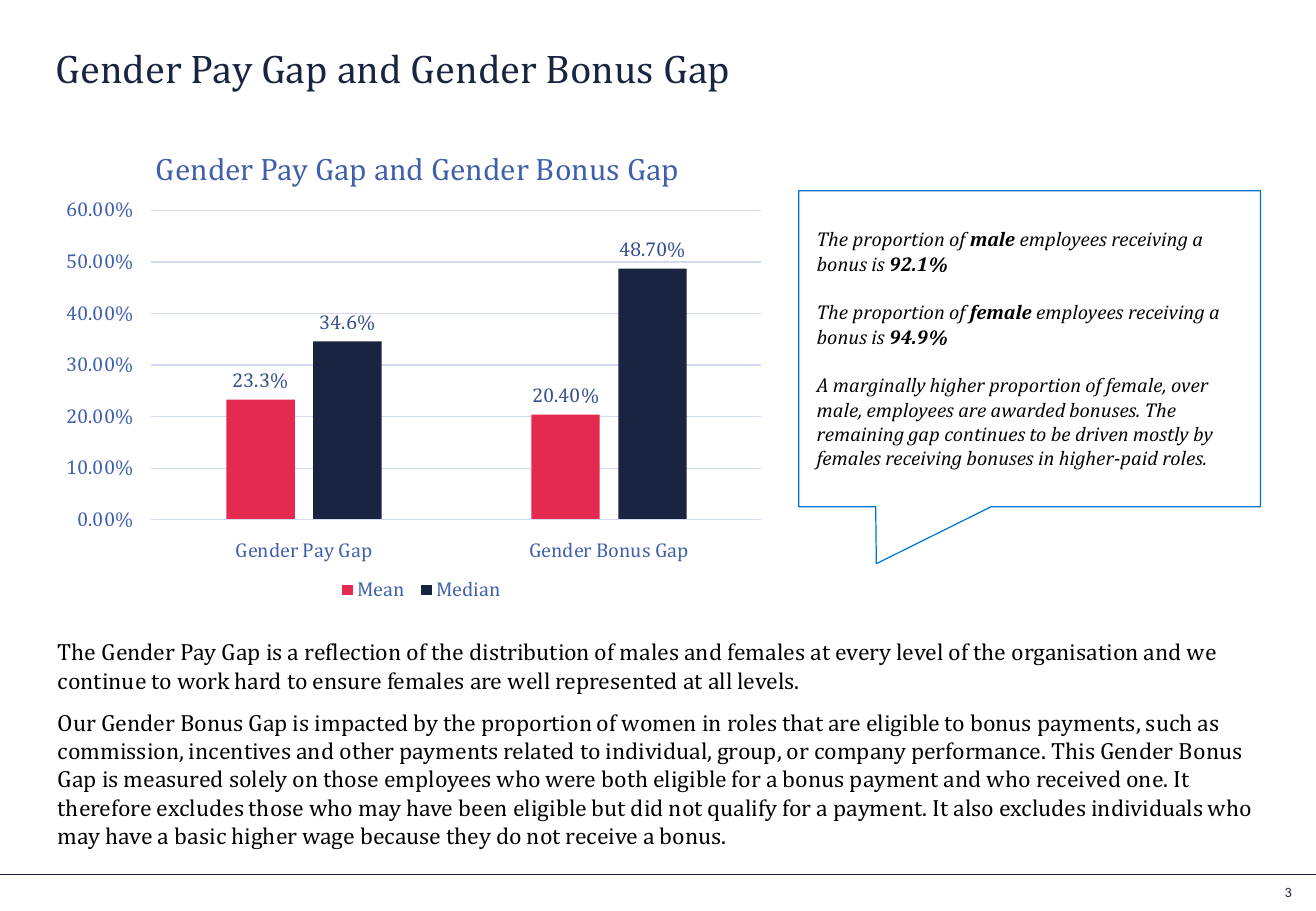 Image resolution: width=1316 pixels, height=911 pixels. What do you see at coordinates (529, 651) in the screenshot?
I see `distribution` at bounding box center [529, 651].
